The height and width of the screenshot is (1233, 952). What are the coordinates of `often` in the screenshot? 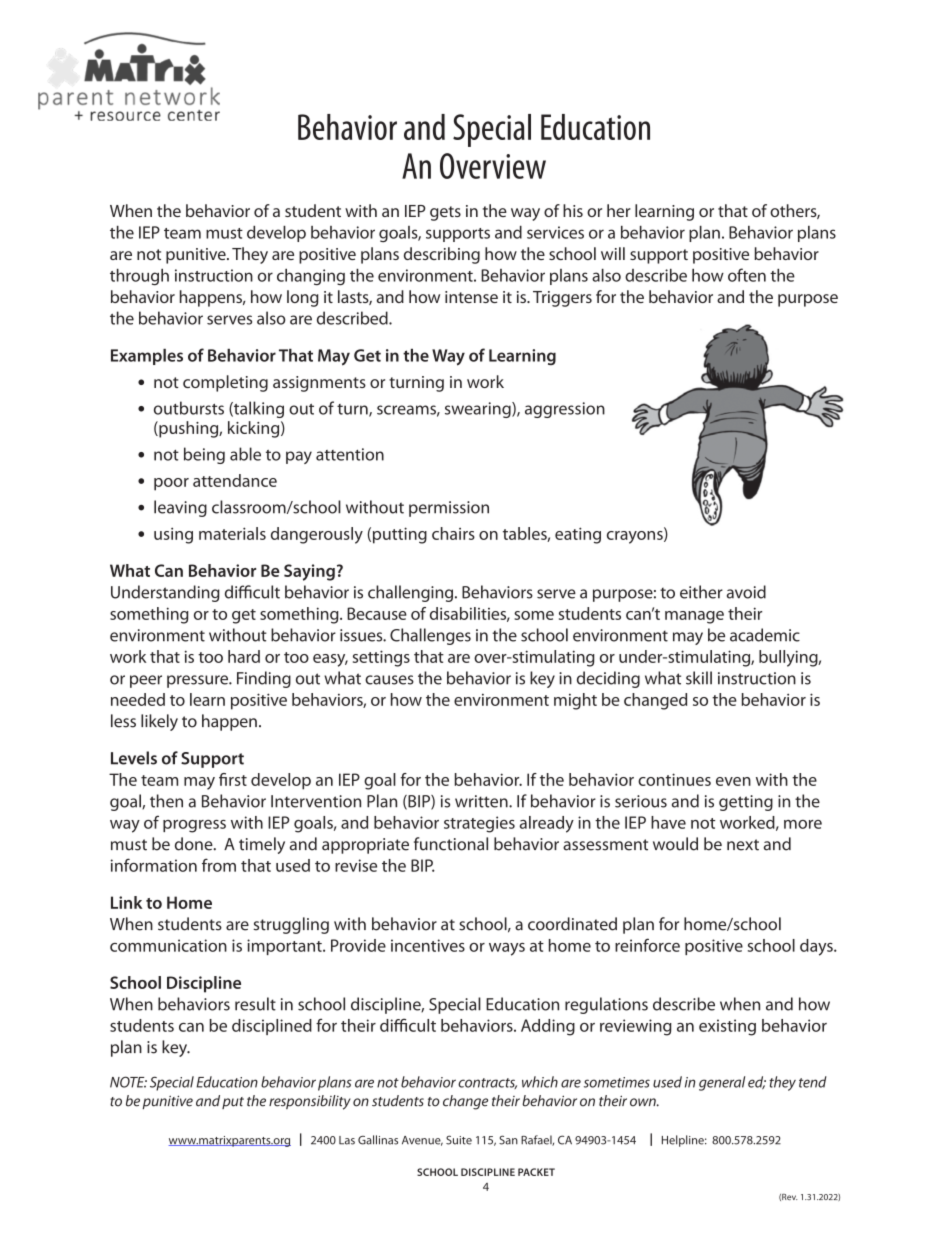 It's located at (747, 275).
